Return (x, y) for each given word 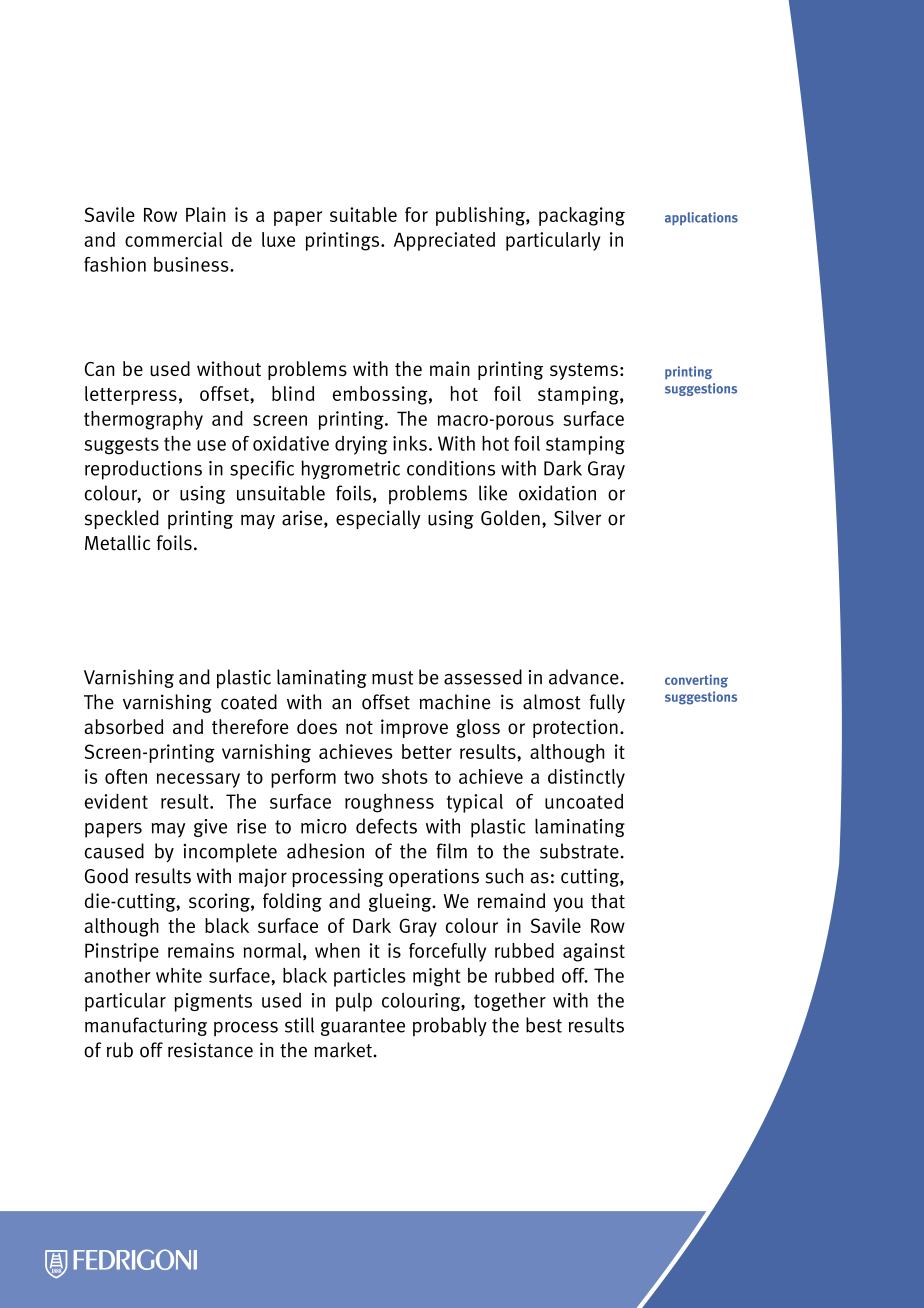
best (544, 1025)
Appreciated (444, 241)
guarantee (363, 1027)
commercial (174, 239)
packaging (582, 216)
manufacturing (146, 1026)
